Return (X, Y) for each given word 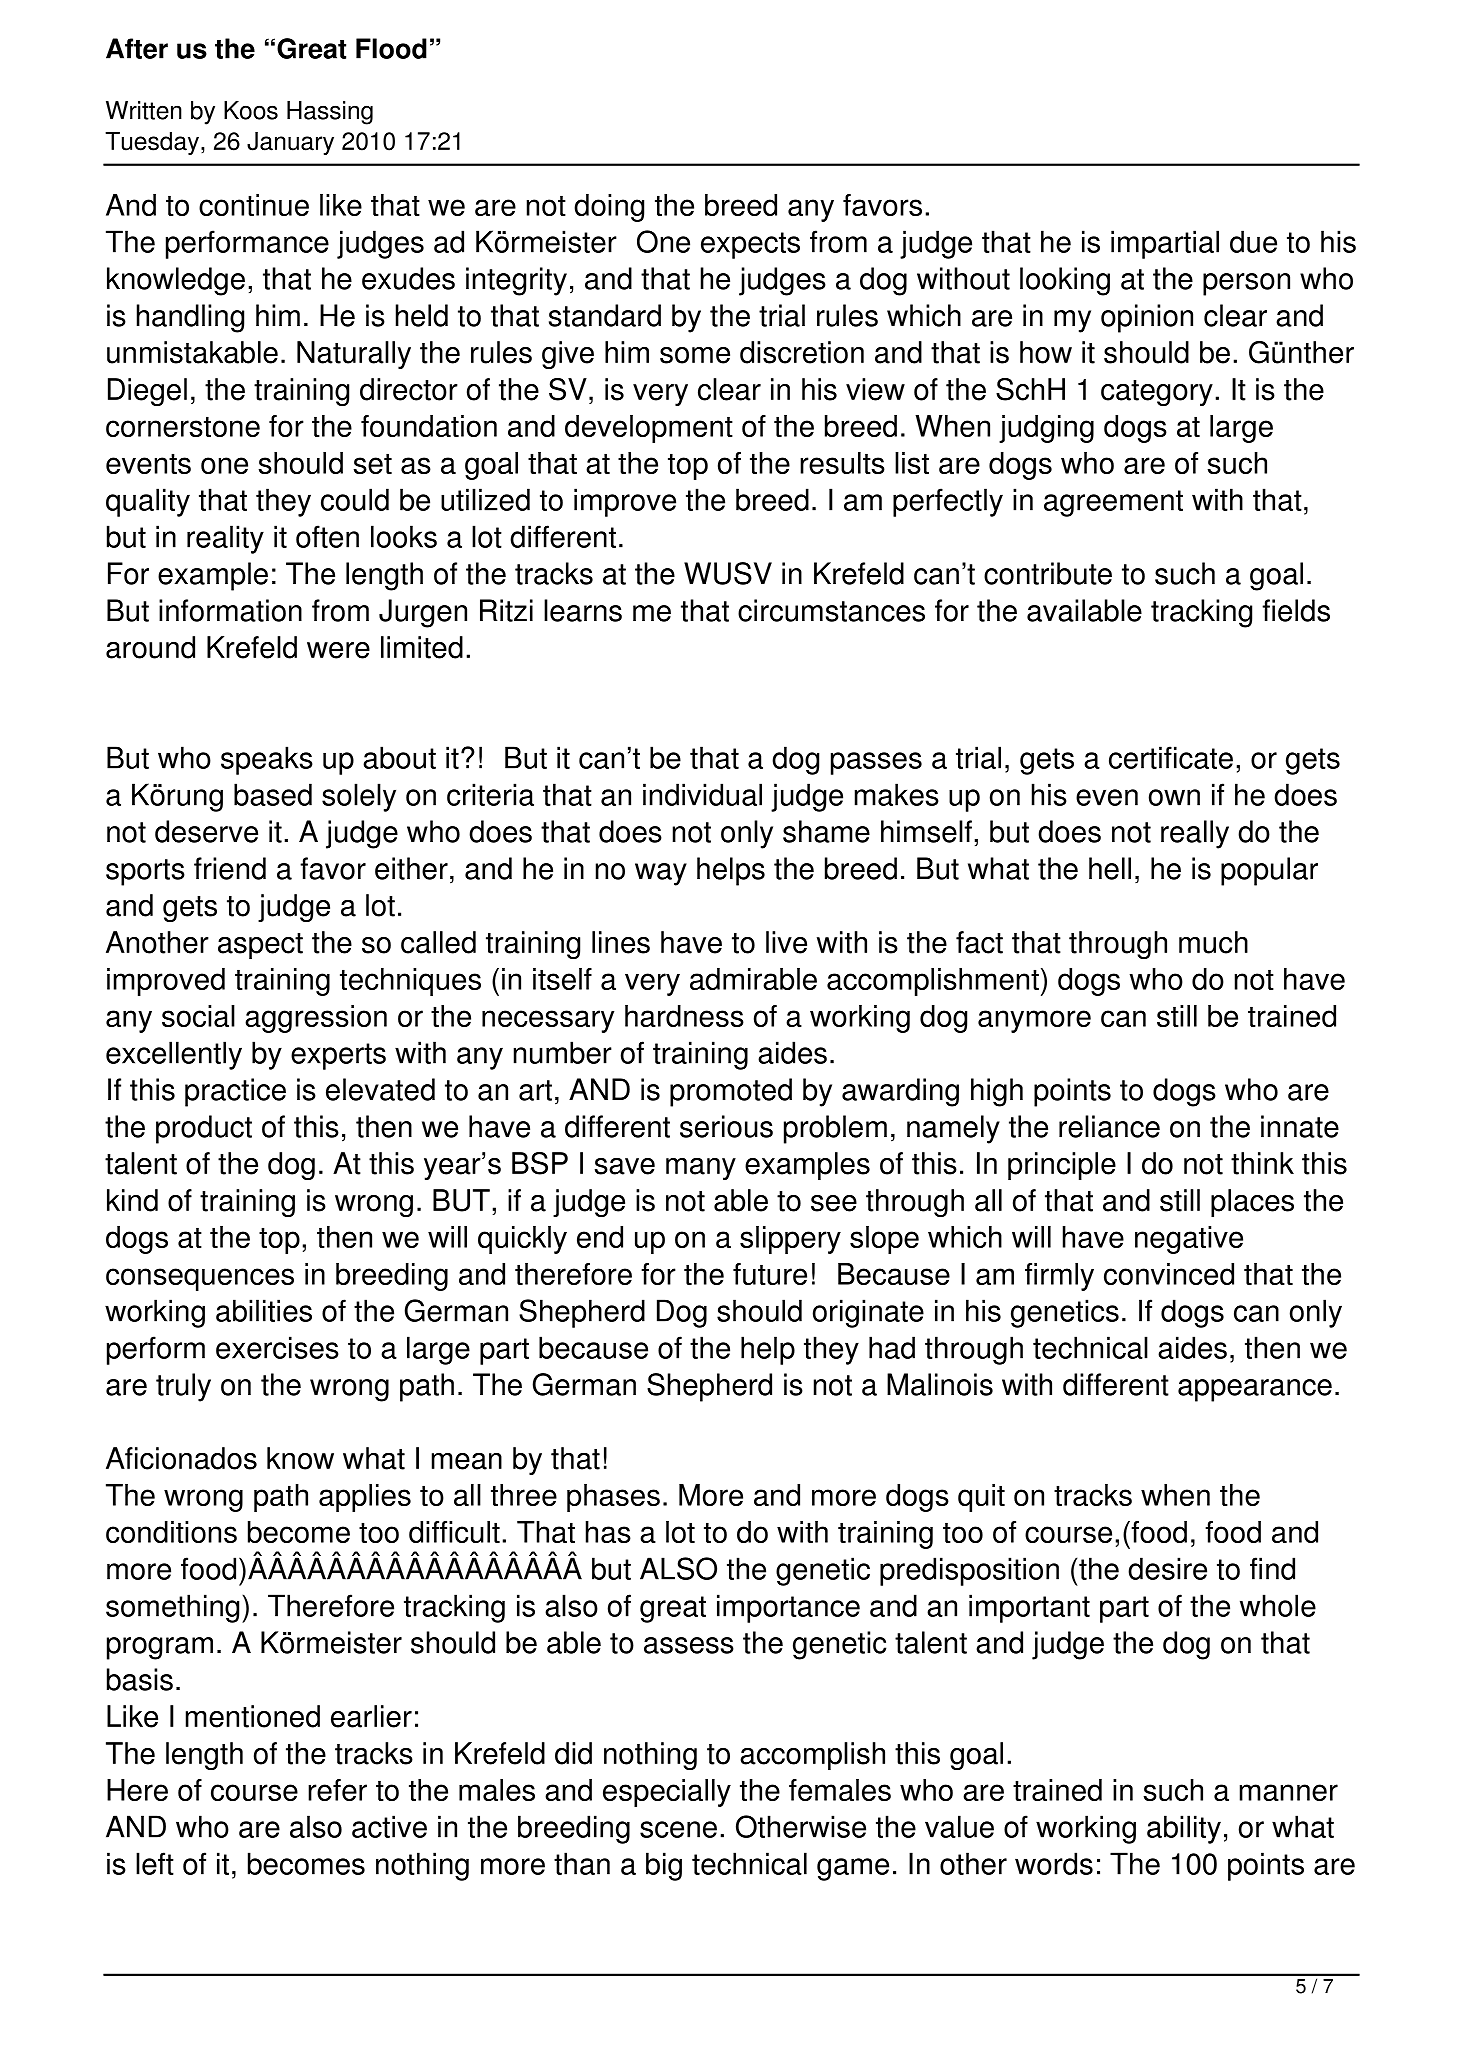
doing (609, 208)
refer (337, 1790)
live (786, 942)
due (1253, 241)
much (1213, 942)
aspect (260, 946)
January (290, 143)
